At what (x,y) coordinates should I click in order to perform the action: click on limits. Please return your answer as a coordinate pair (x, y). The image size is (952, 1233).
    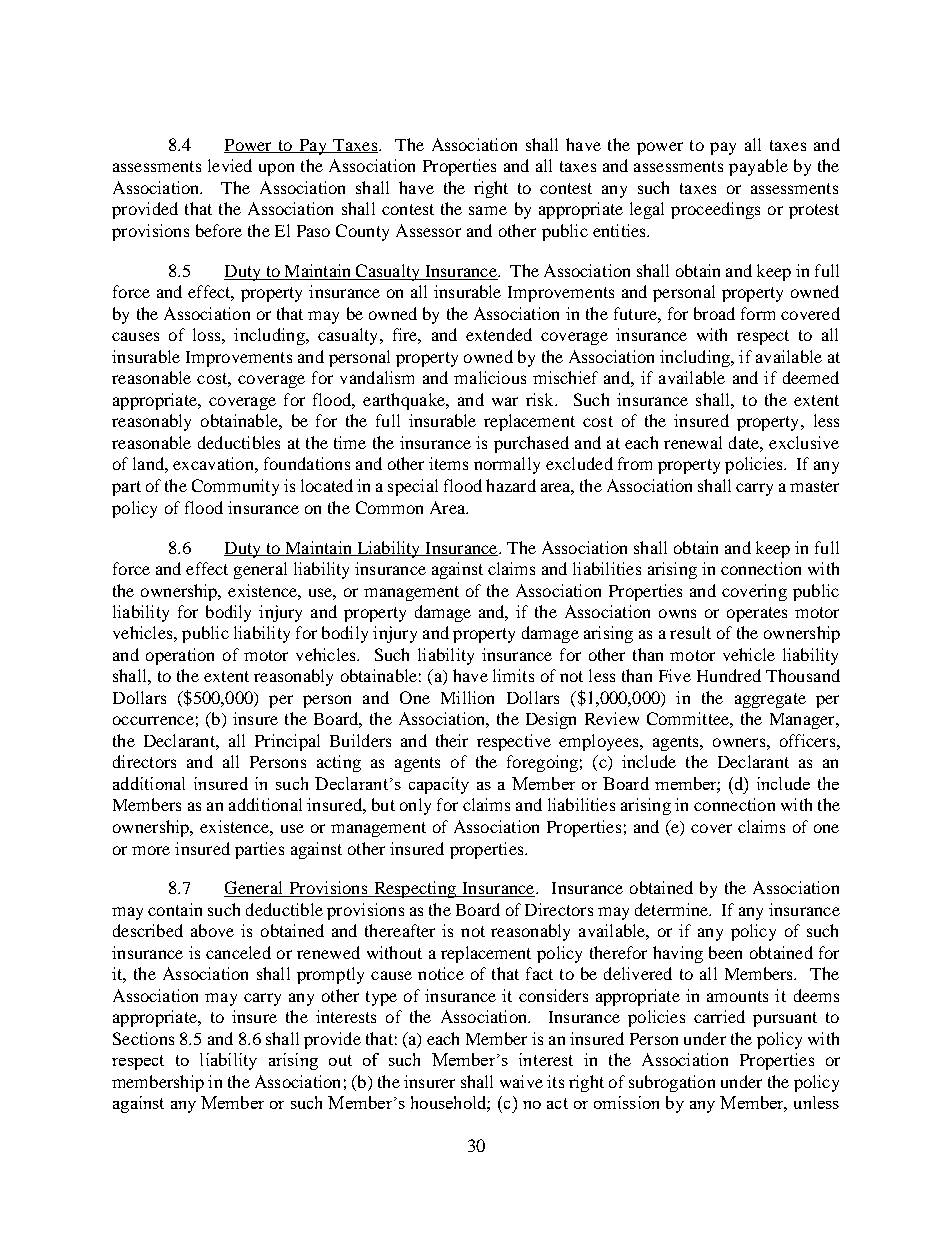
    Looking at the image, I should click on (513, 675).
